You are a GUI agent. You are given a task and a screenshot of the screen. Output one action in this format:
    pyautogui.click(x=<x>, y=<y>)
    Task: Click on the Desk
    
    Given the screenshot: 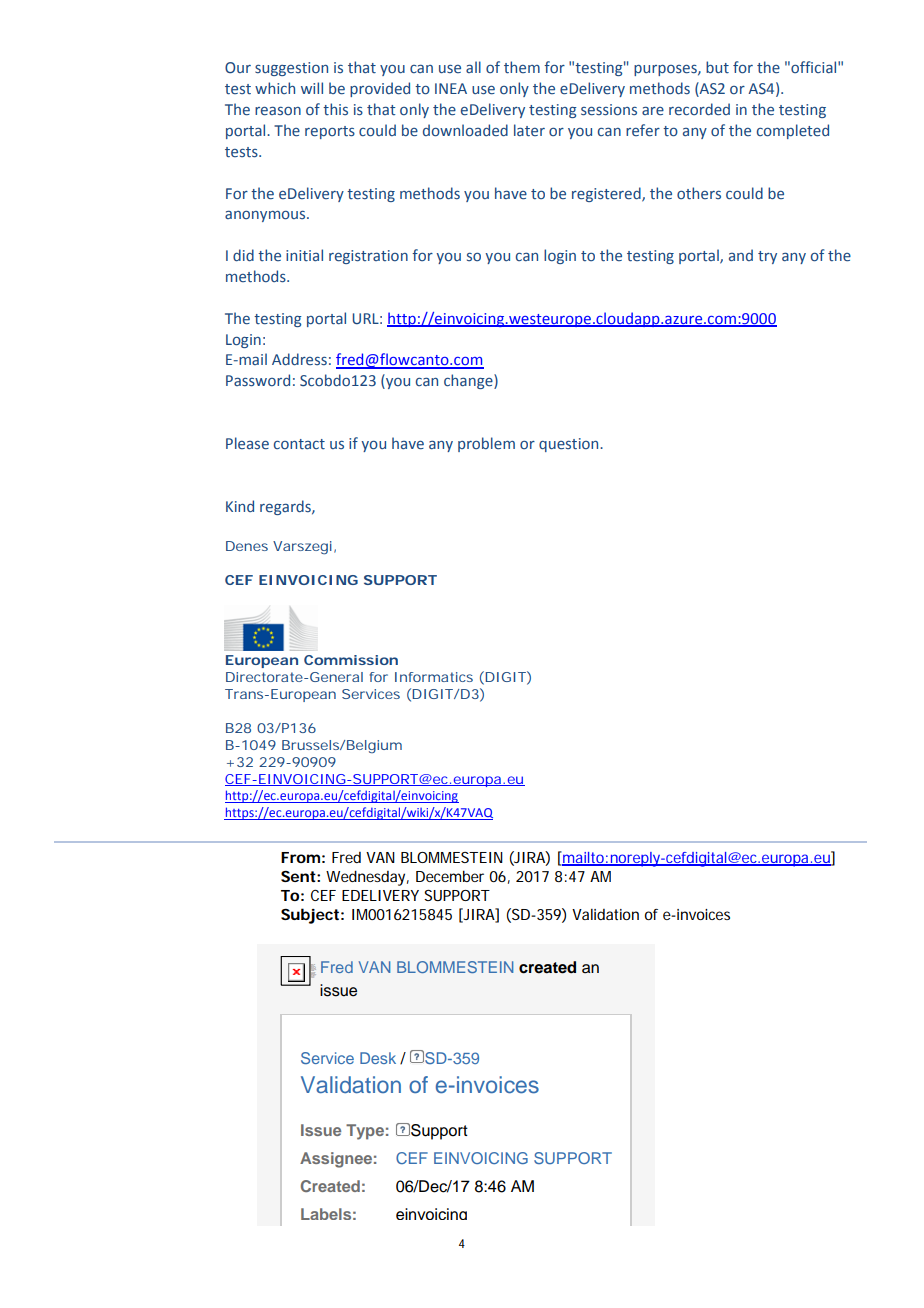 What is the action you would take?
    pyautogui.click(x=378, y=1058)
